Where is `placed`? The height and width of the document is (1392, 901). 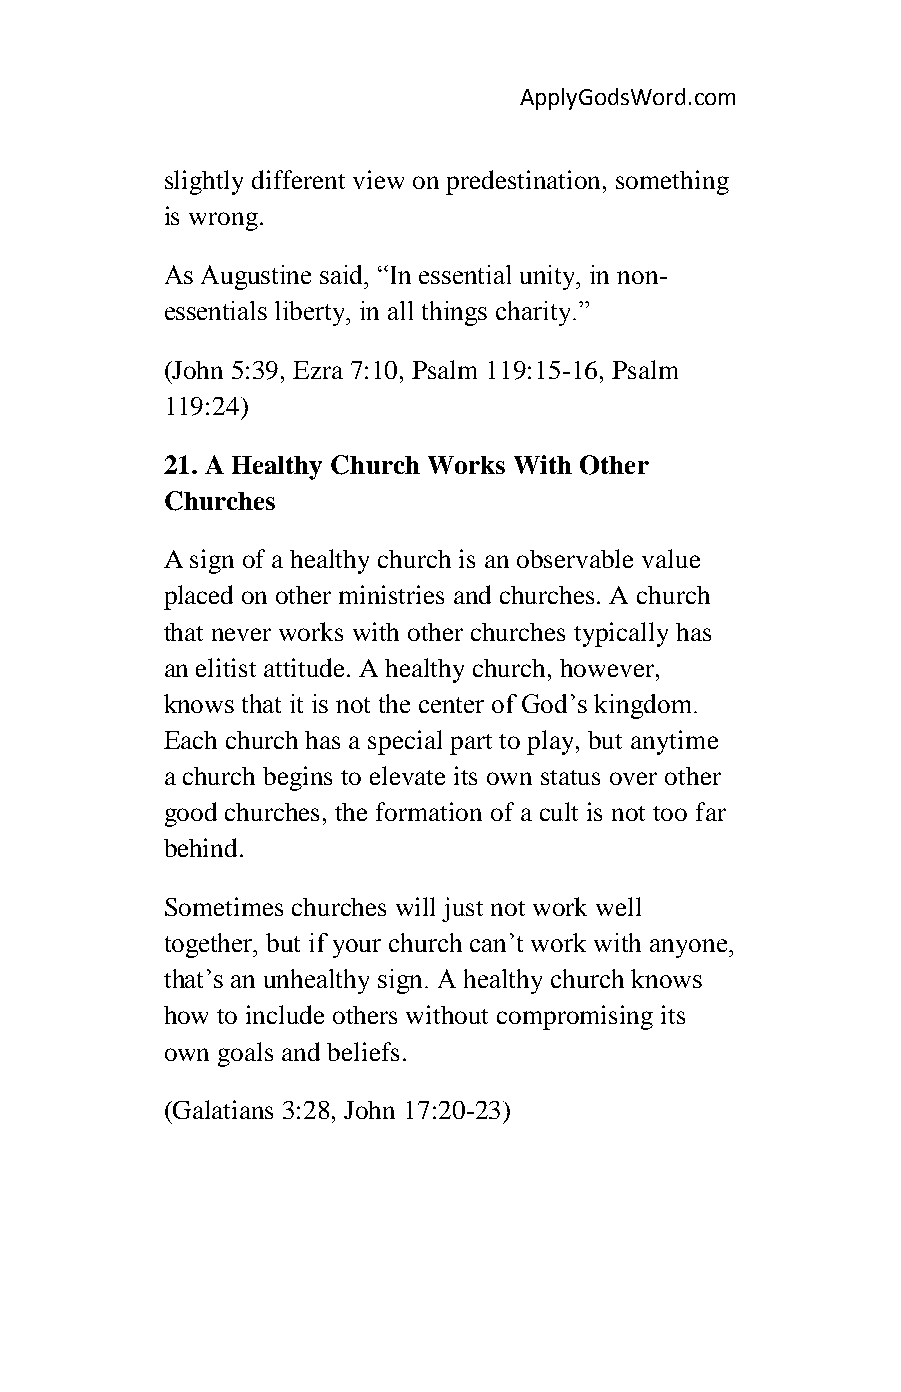 placed is located at coordinates (198, 597).
